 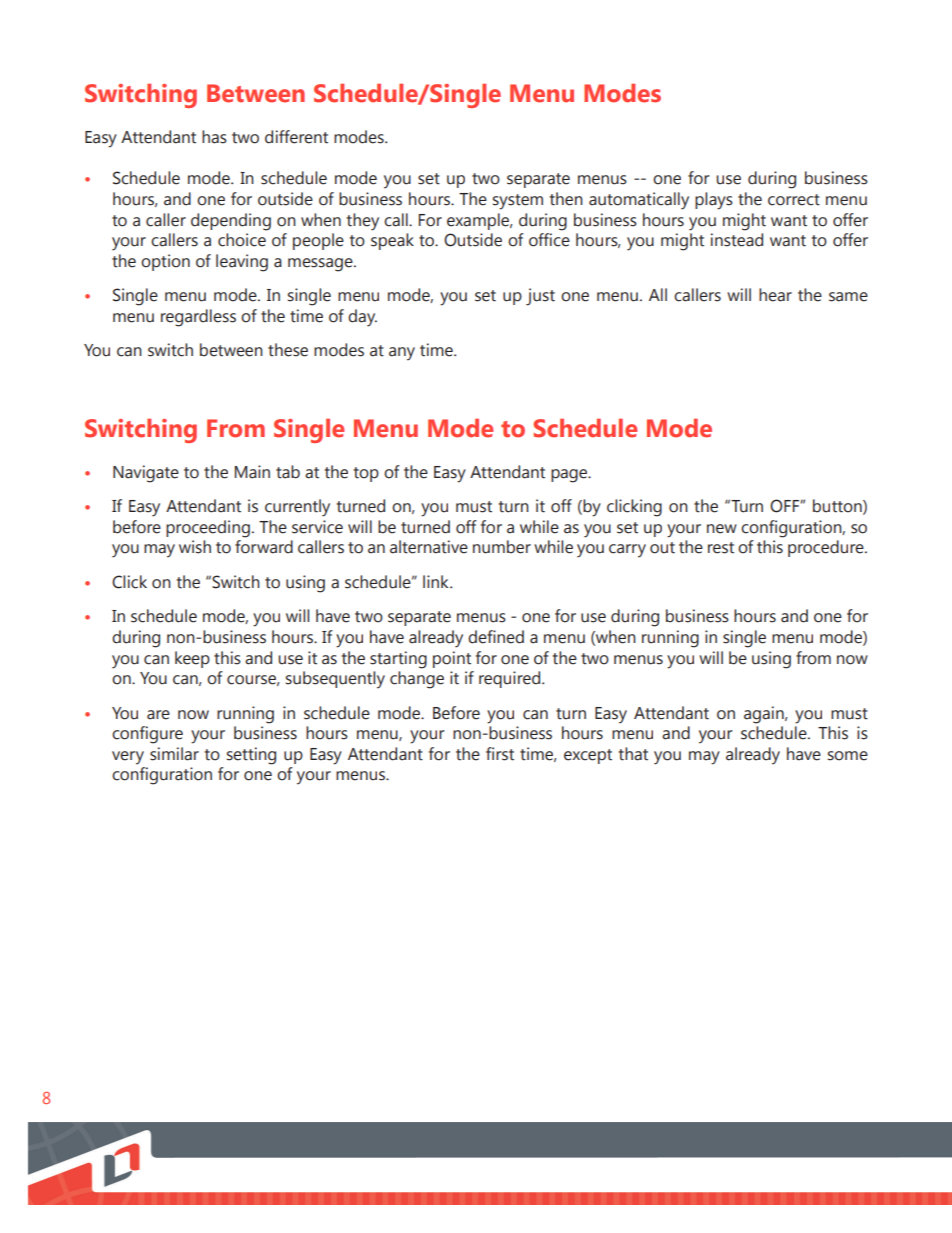 I want to click on again, so click(x=765, y=715).
